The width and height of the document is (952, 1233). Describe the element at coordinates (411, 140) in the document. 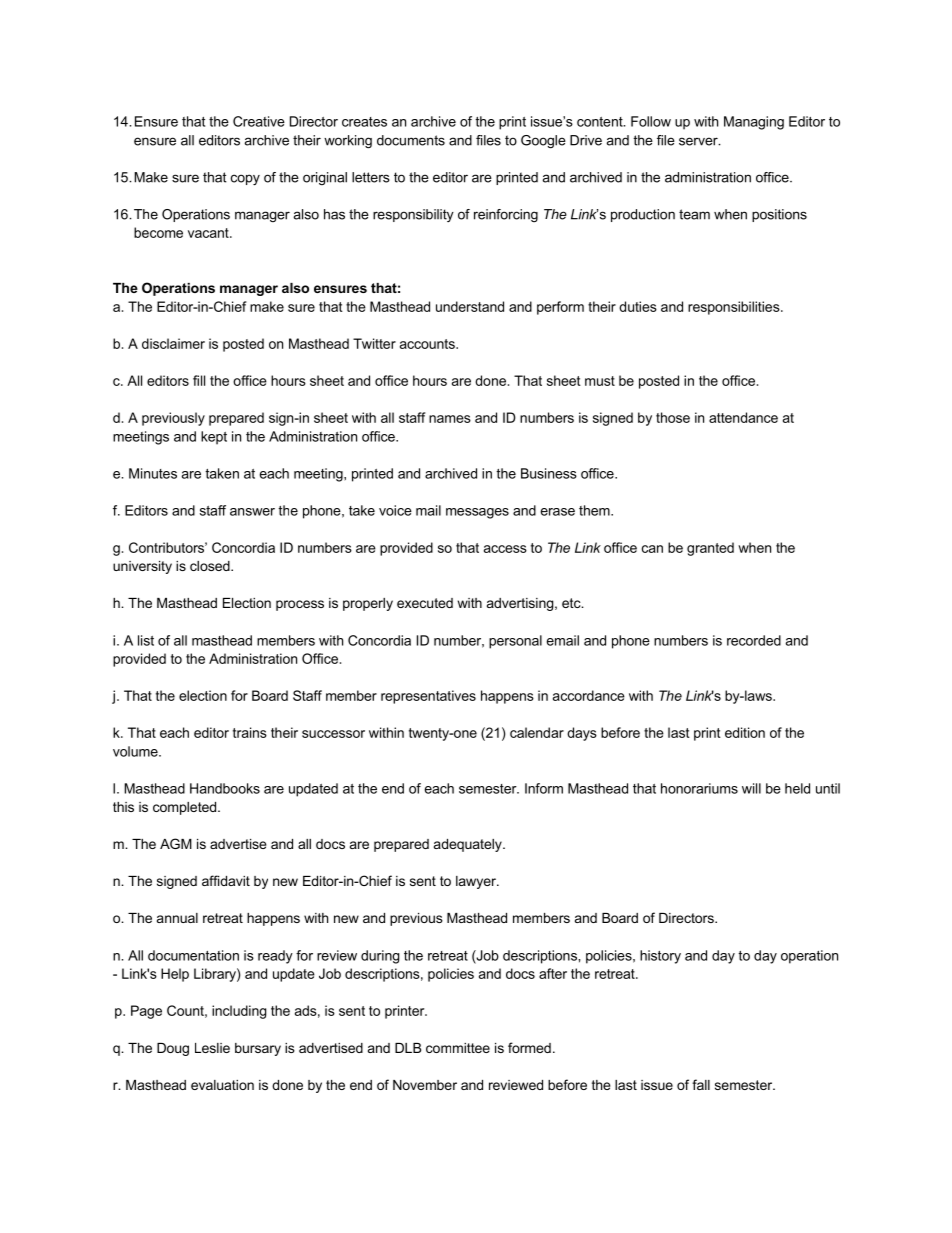

I see `documents` at that location.
